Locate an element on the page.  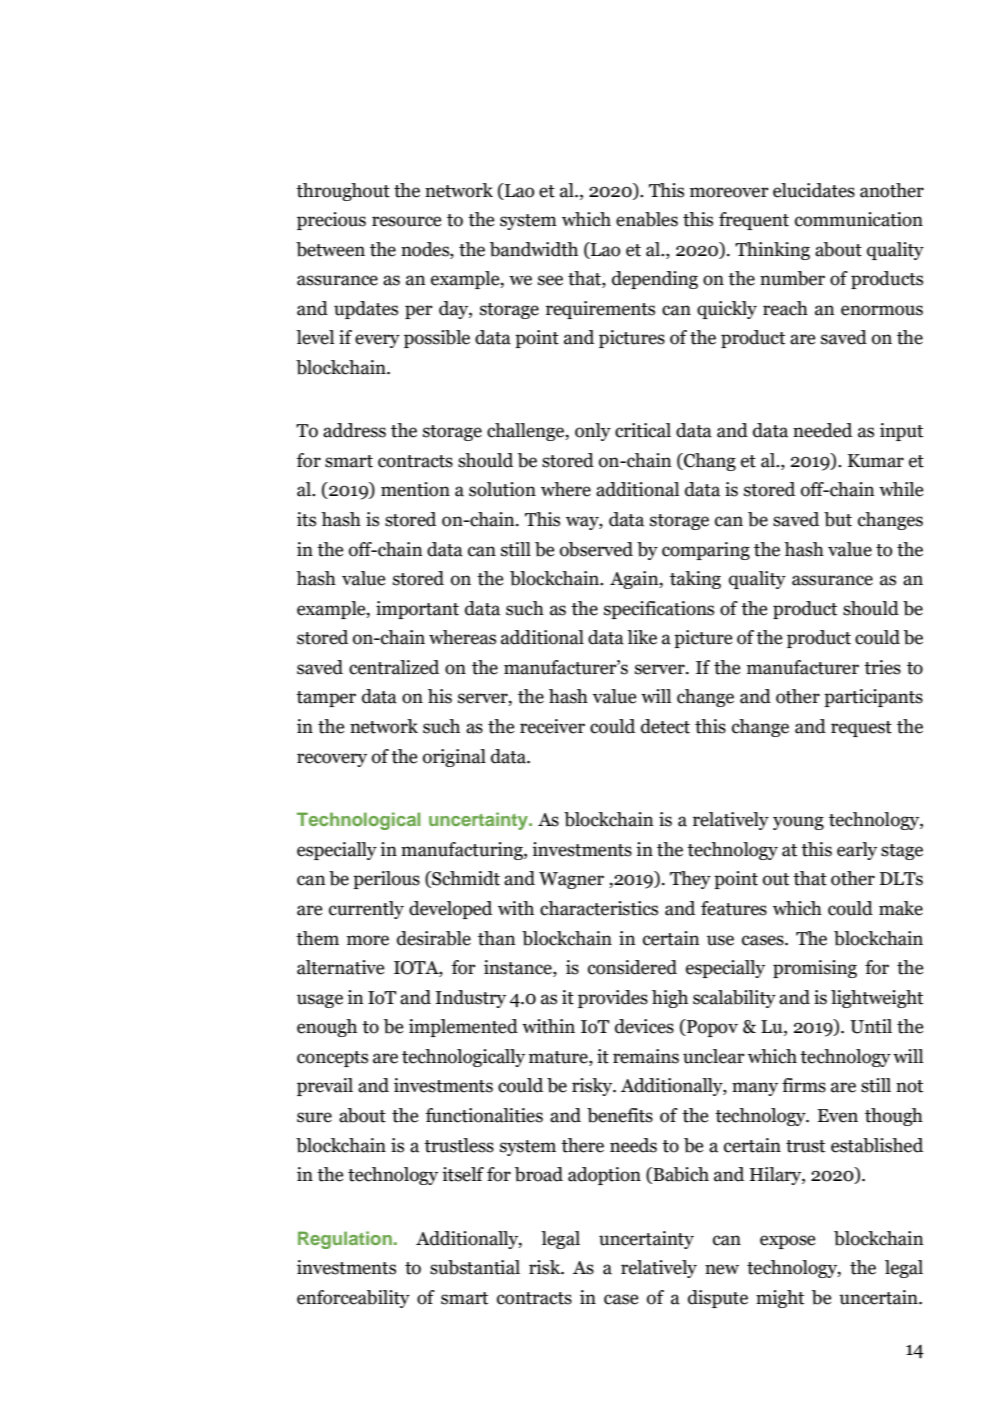
receiver is located at coordinates (552, 726).
